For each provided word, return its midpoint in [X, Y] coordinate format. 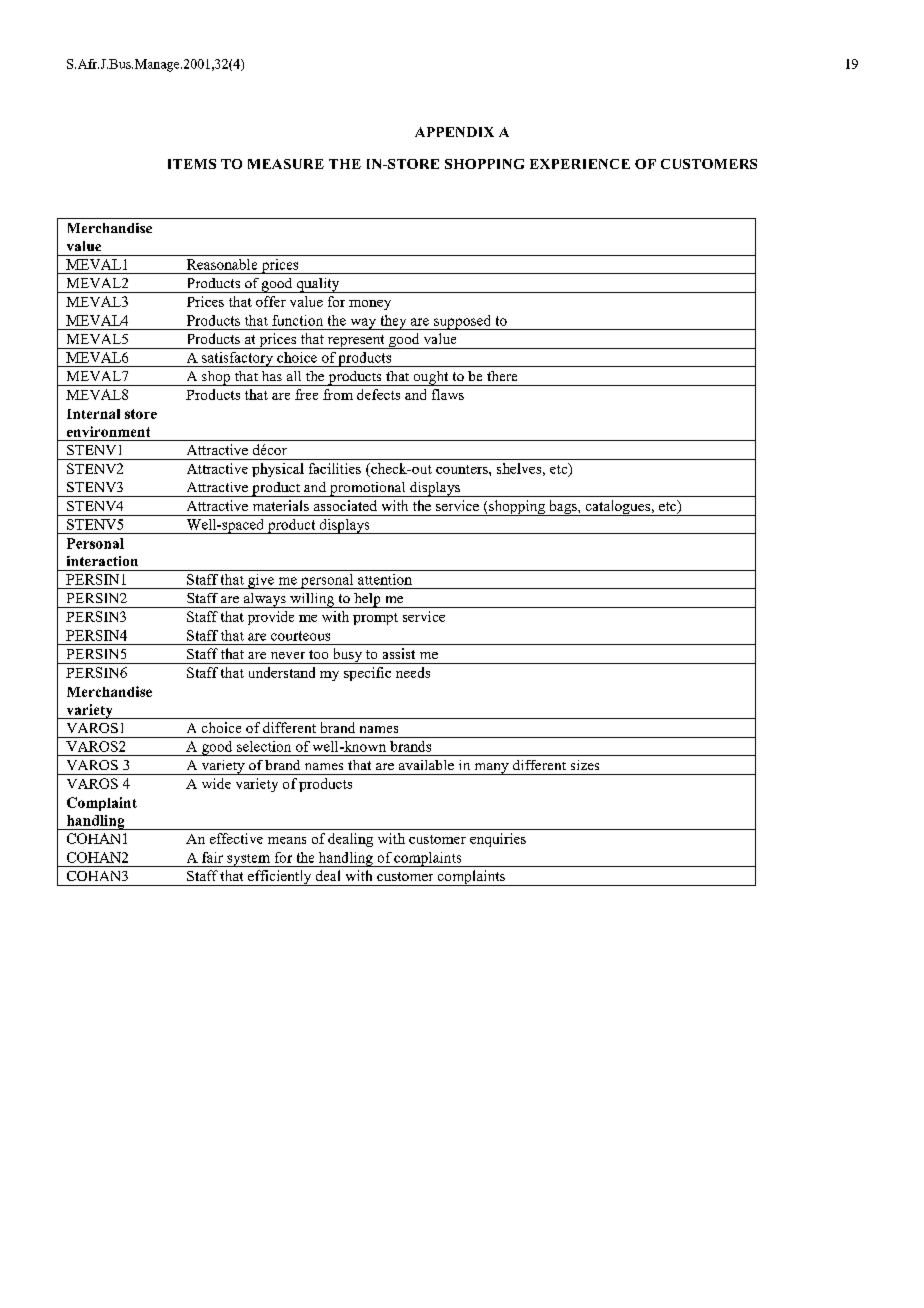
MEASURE [286, 164]
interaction [102, 561]
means [287, 840]
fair [212, 857]
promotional [367, 489]
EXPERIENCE [580, 164]
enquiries [498, 840]
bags [563, 508]
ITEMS [192, 164]
